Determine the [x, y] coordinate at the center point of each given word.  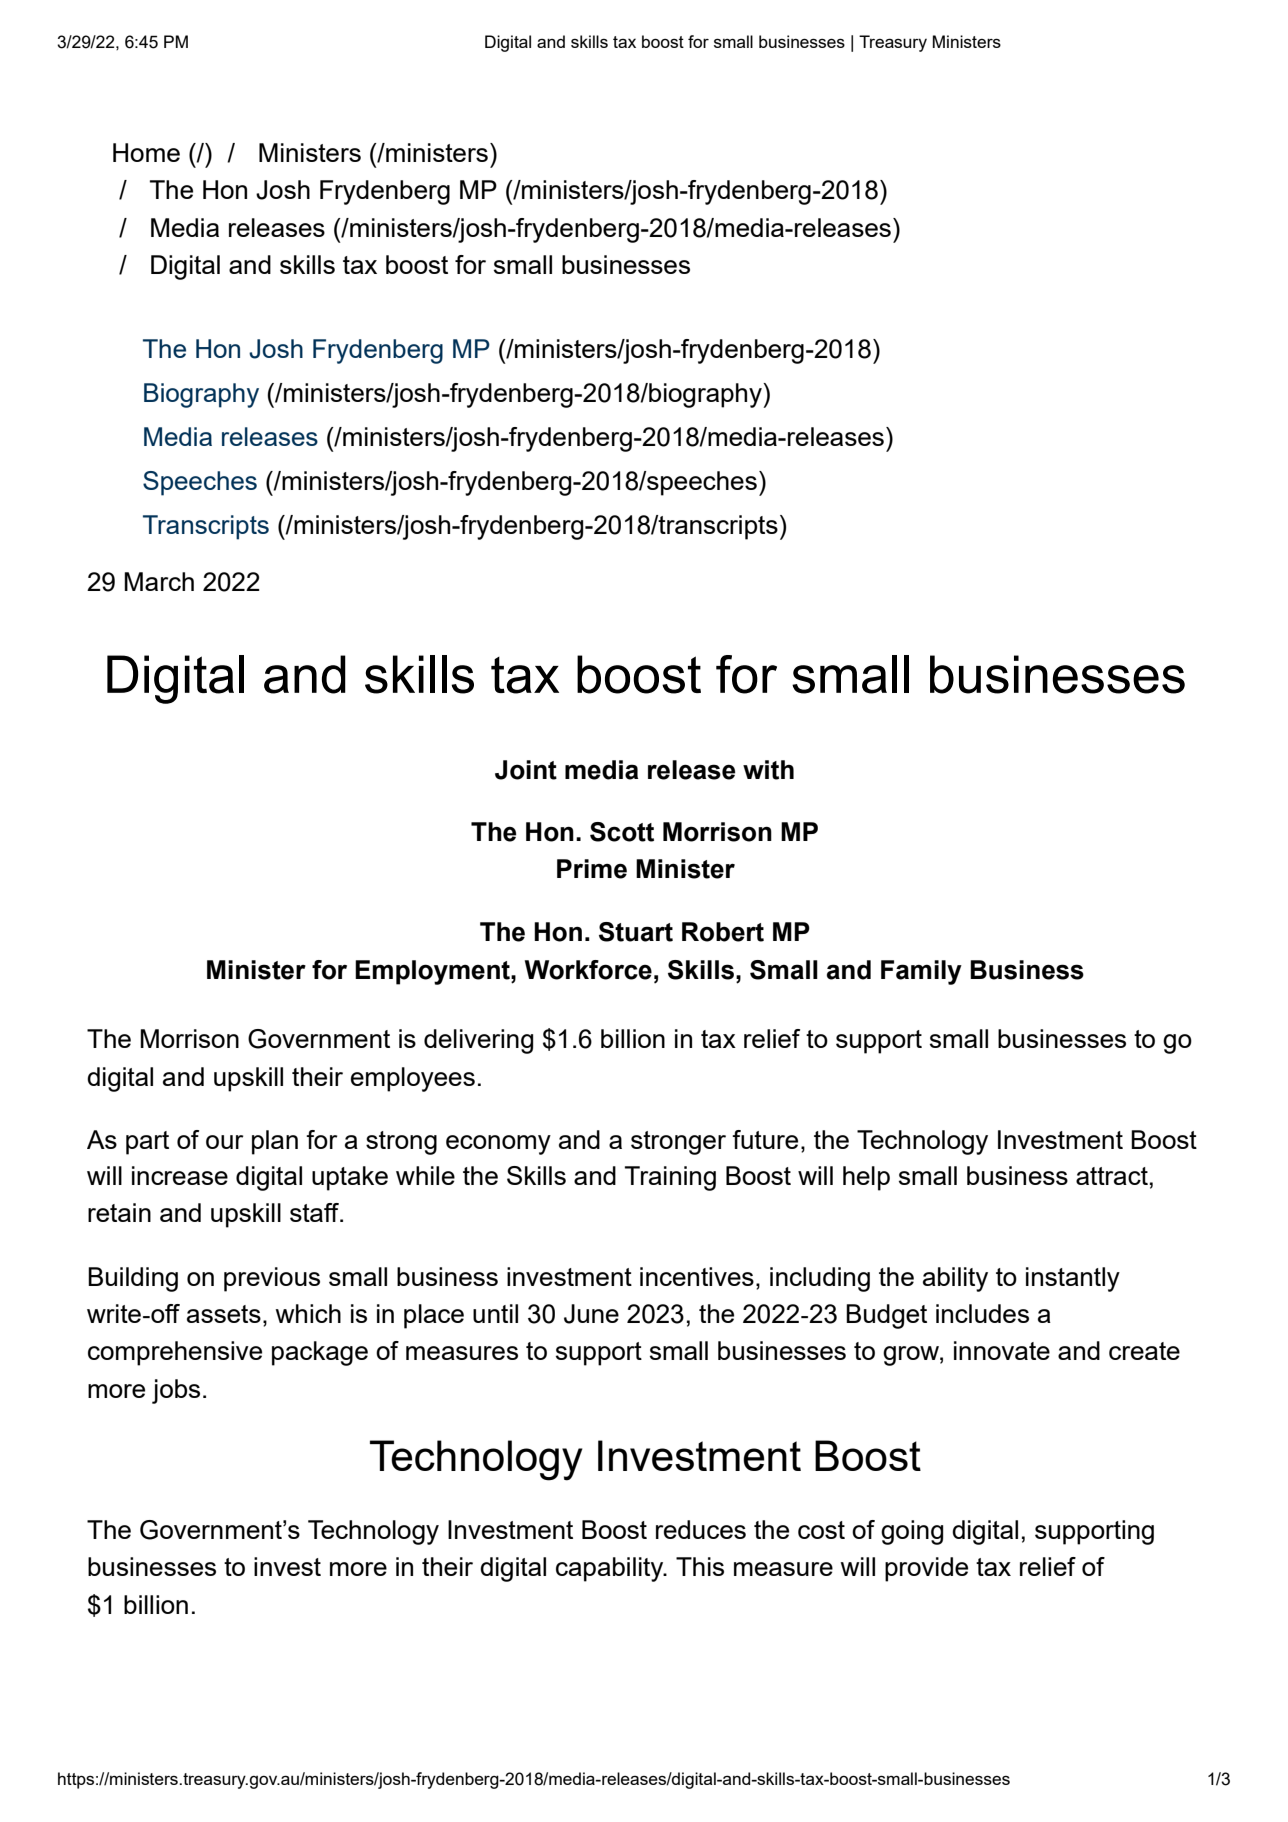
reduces [701, 1529]
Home [146, 152]
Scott [622, 832]
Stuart [636, 932]
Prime [592, 869]
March [159, 581]
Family [921, 972]
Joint [526, 770]
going [912, 1532]
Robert [723, 932]
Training [670, 1178]
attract [1112, 1176]
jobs [176, 1391]
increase [180, 1175]
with [768, 770]
